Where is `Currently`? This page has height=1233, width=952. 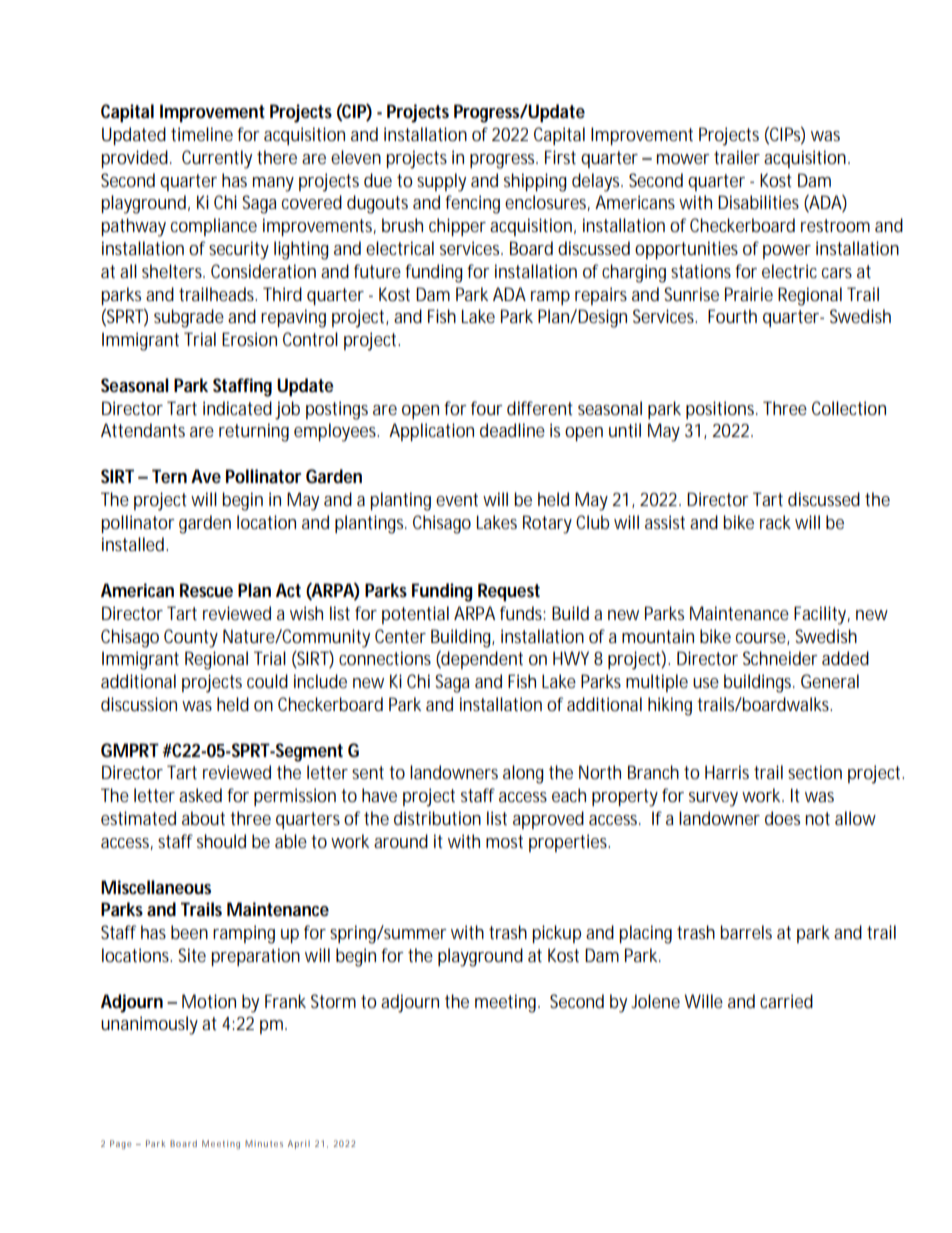
Currently is located at coordinates (217, 159).
